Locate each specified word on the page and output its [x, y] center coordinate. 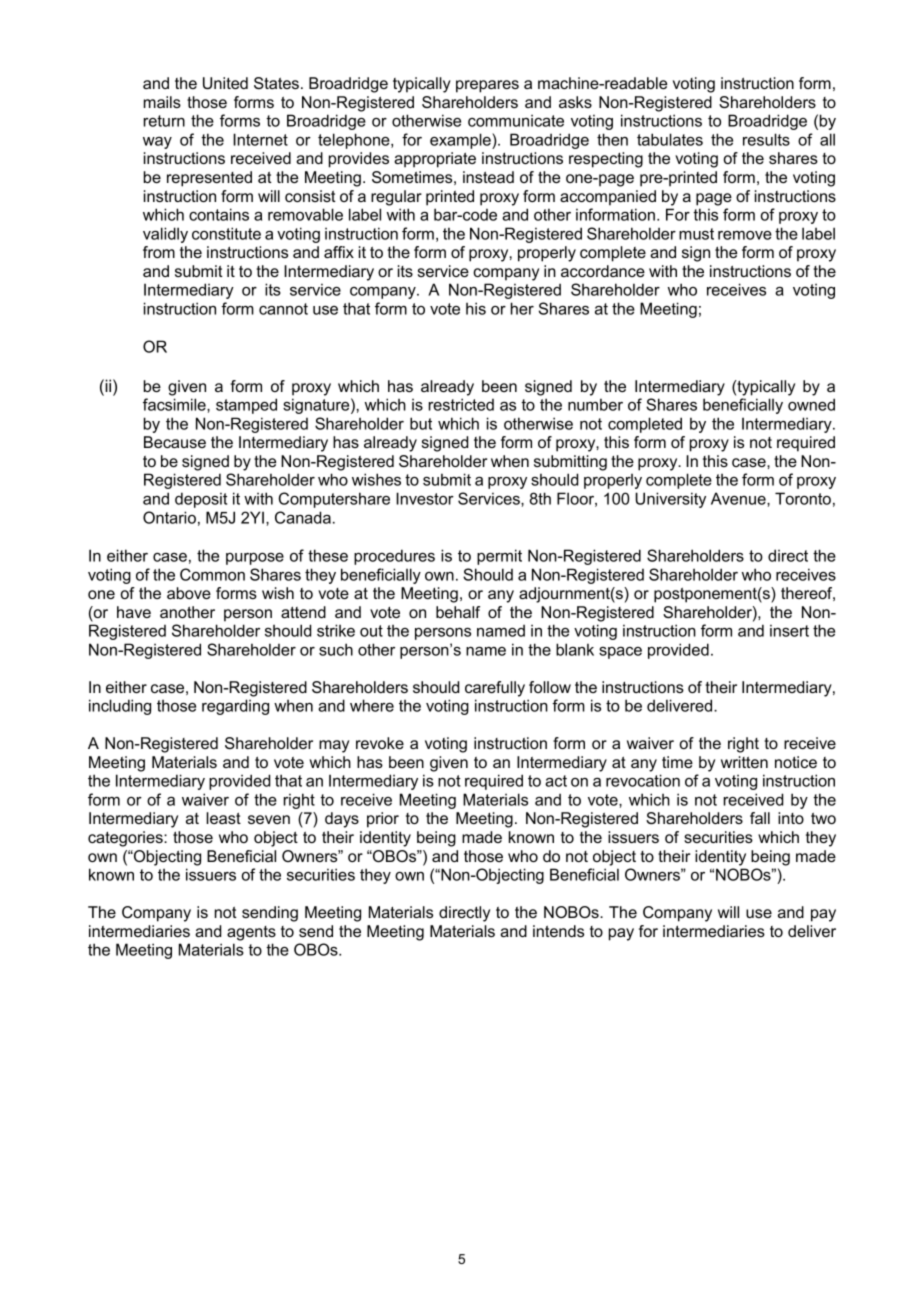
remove [745, 235]
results [766, 139]
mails [162, 102]
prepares [487, 86]
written [744, 762]
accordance [603, 271]
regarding [235, 707]
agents [251, 933]
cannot [283, 309]
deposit [201, 500]
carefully [495, 689]
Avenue [739, 498]
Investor [425, 498]
